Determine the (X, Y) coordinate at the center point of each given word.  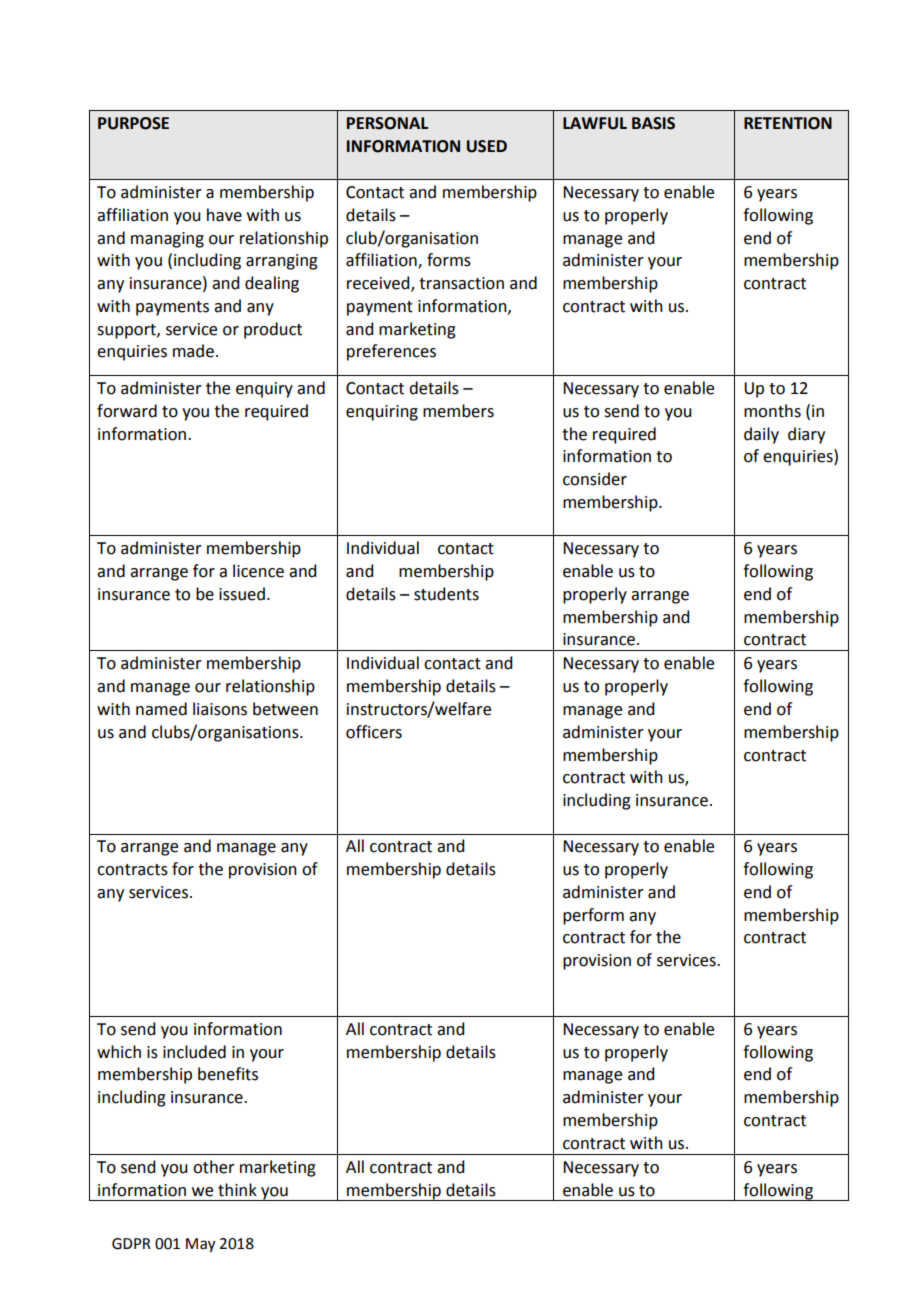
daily (761, 435)
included (194, 1052)
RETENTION (788, 123)
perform (593, 916)
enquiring (382, 413)
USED (487, 146)
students (446, 594)
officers (374, 732)
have (224, 215)
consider (595, 479)
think (237, 1190)
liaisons (220, 709)
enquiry (264, 390)
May (200, 1245)
